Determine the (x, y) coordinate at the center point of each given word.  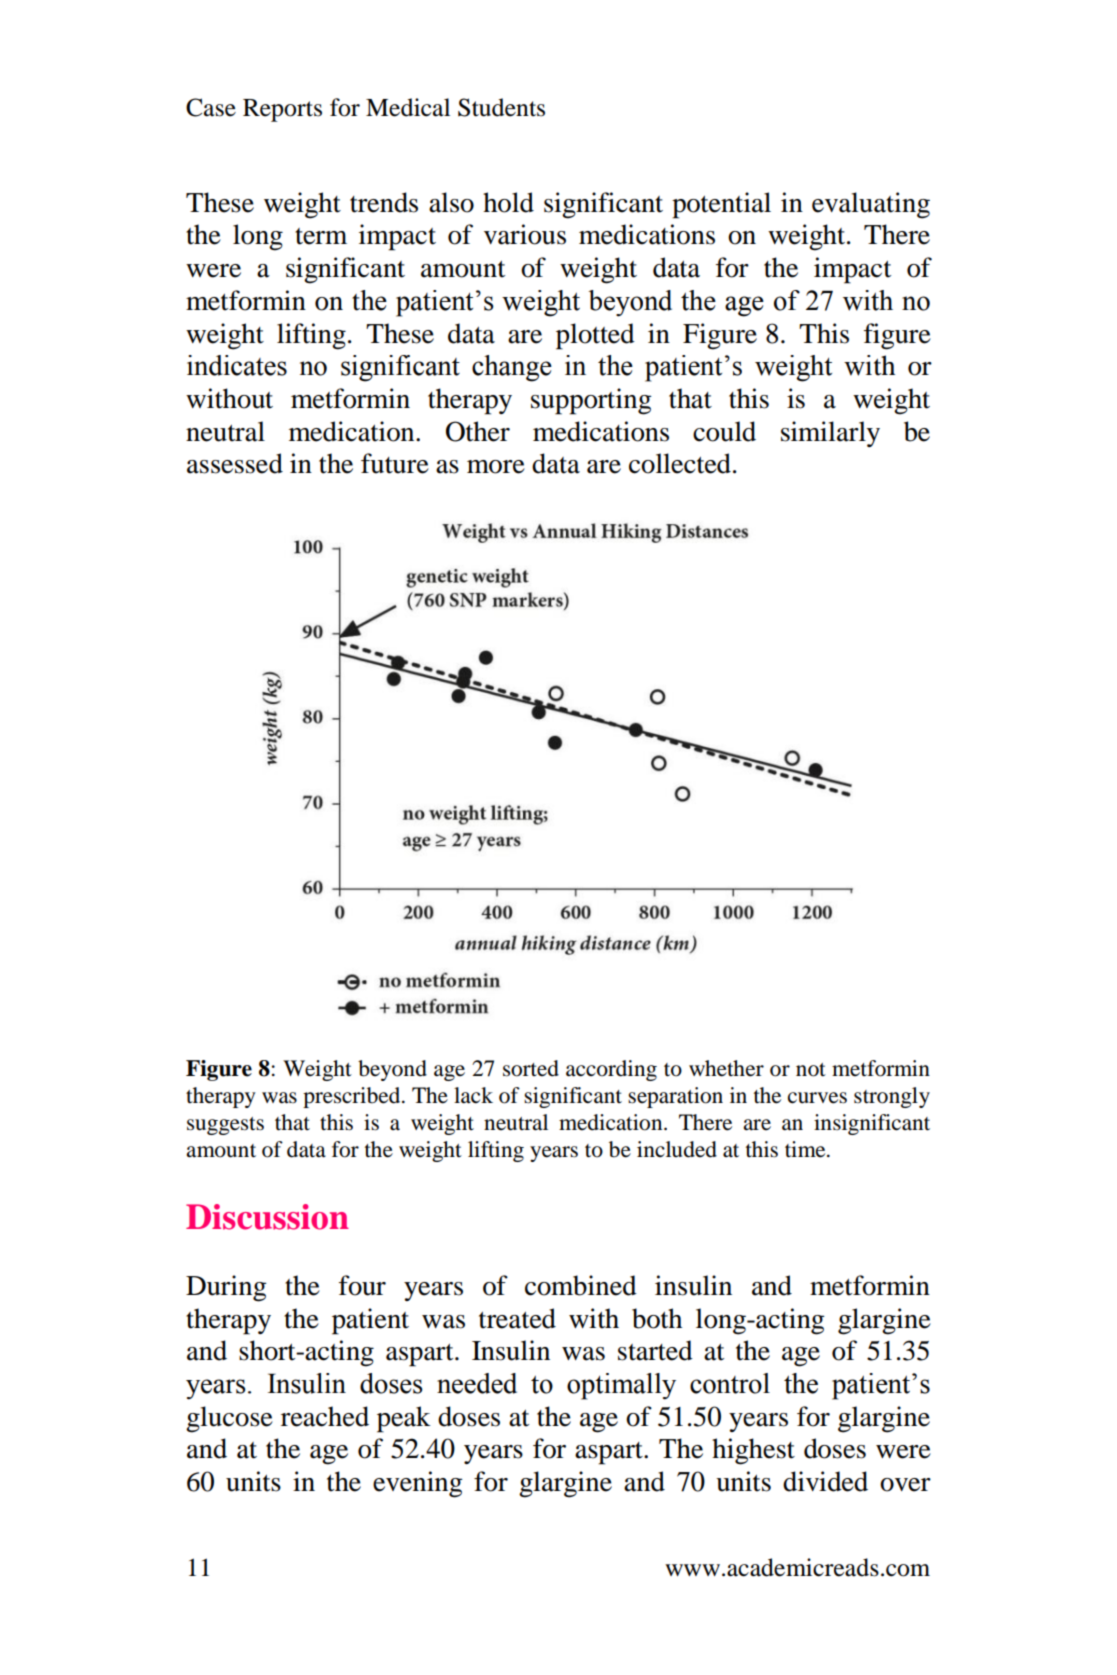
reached (325, 1416)
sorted (531, 1068)
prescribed (353, 1097)
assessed (235, 463)
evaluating (871, 205)
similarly (830, 434)
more (496, 467)
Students (501, 107)
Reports (282, 110)
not (811, 1070)
